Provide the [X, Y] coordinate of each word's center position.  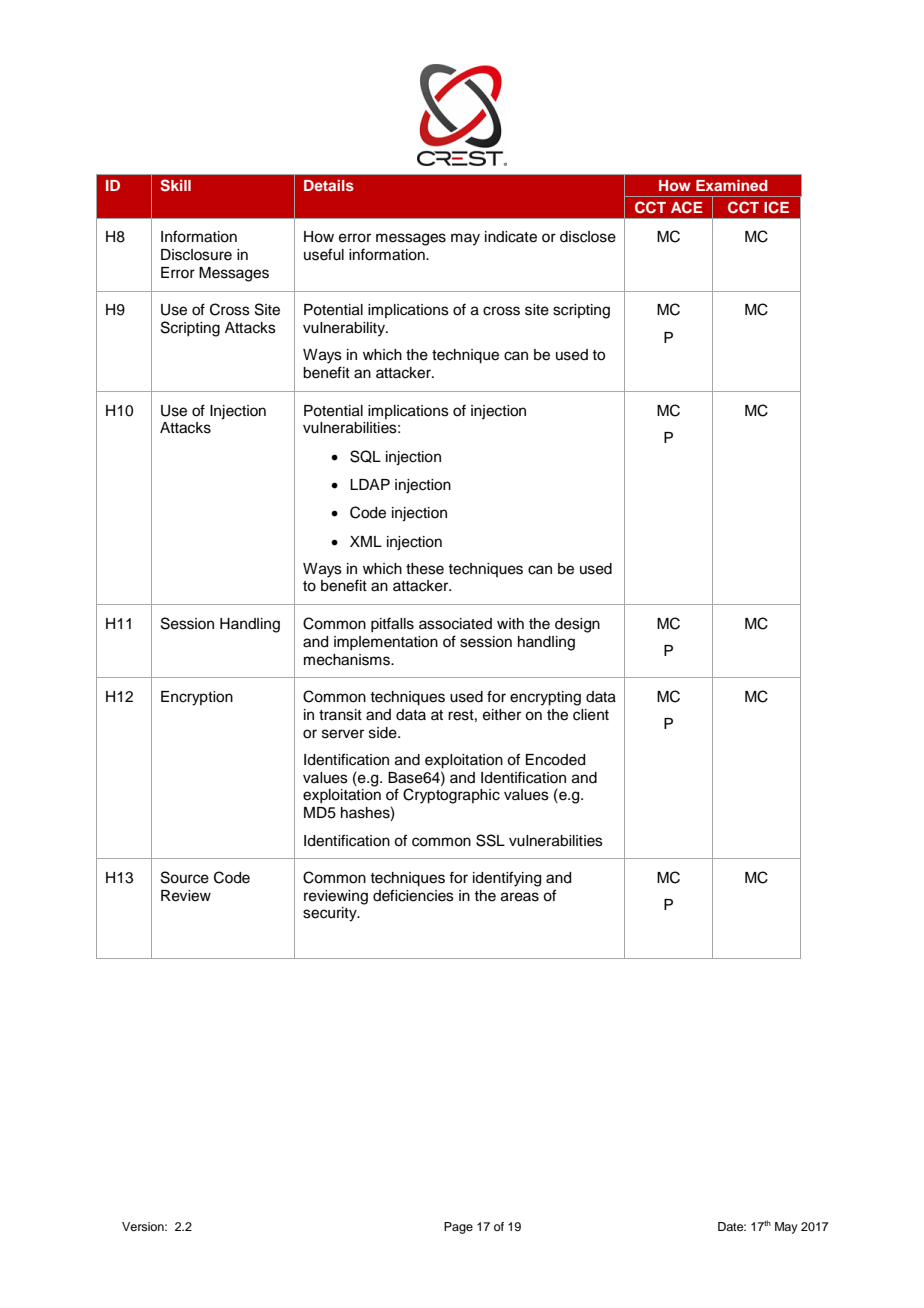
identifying [507, 879]
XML [366, 541]
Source [185, 877]
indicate [511, 237]
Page [458, 1228]
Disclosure [196, 255]
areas [520, 897]
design [577, 625]
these [425, 569]
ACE [687, 207]
